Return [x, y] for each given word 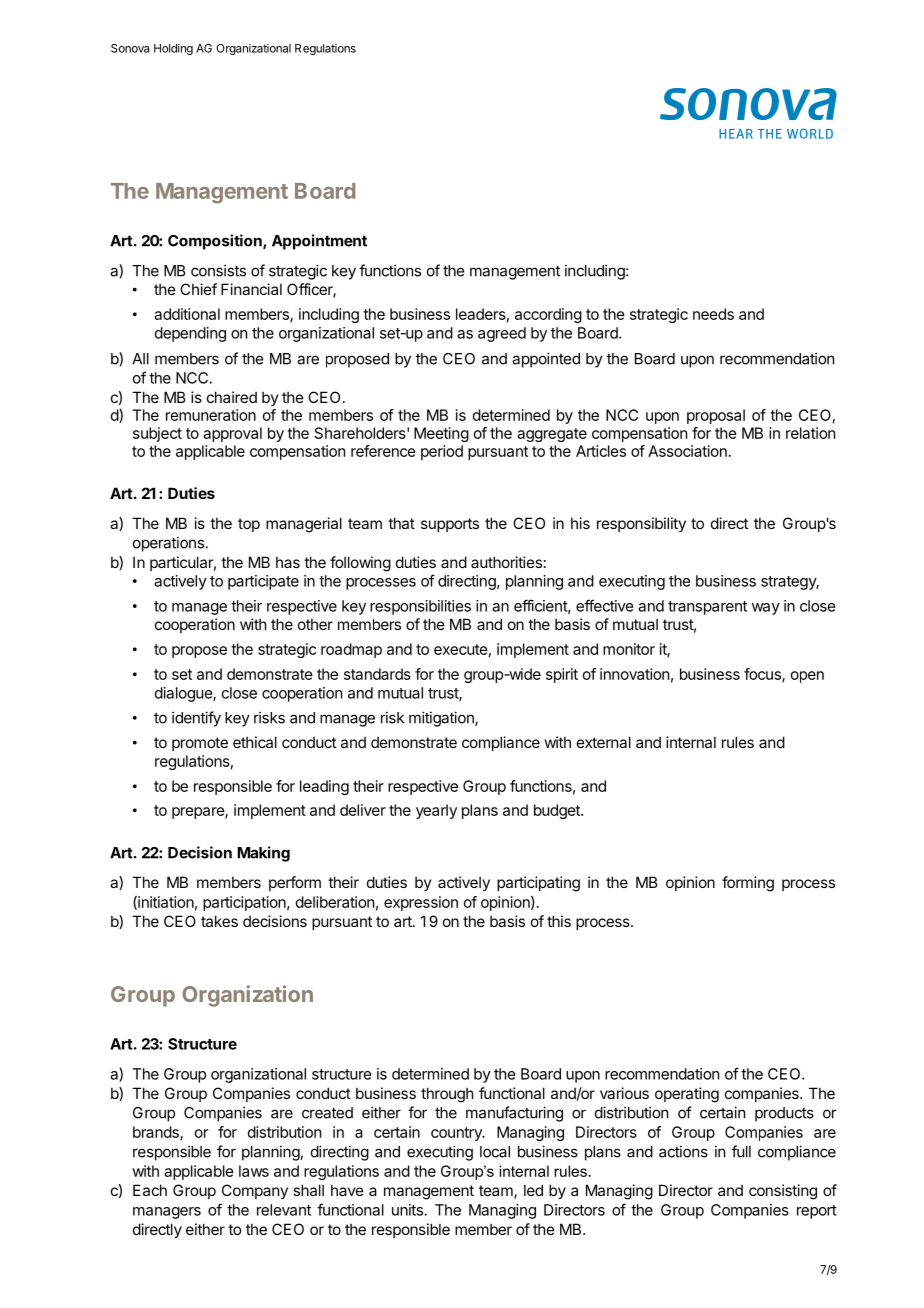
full [741, 1151]
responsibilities [420, 607]
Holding [173, 49]
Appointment [319, 242]
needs [713, 314]
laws [254, 1171]
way [766, 609]
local [495, 1152]
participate [263, 582]
